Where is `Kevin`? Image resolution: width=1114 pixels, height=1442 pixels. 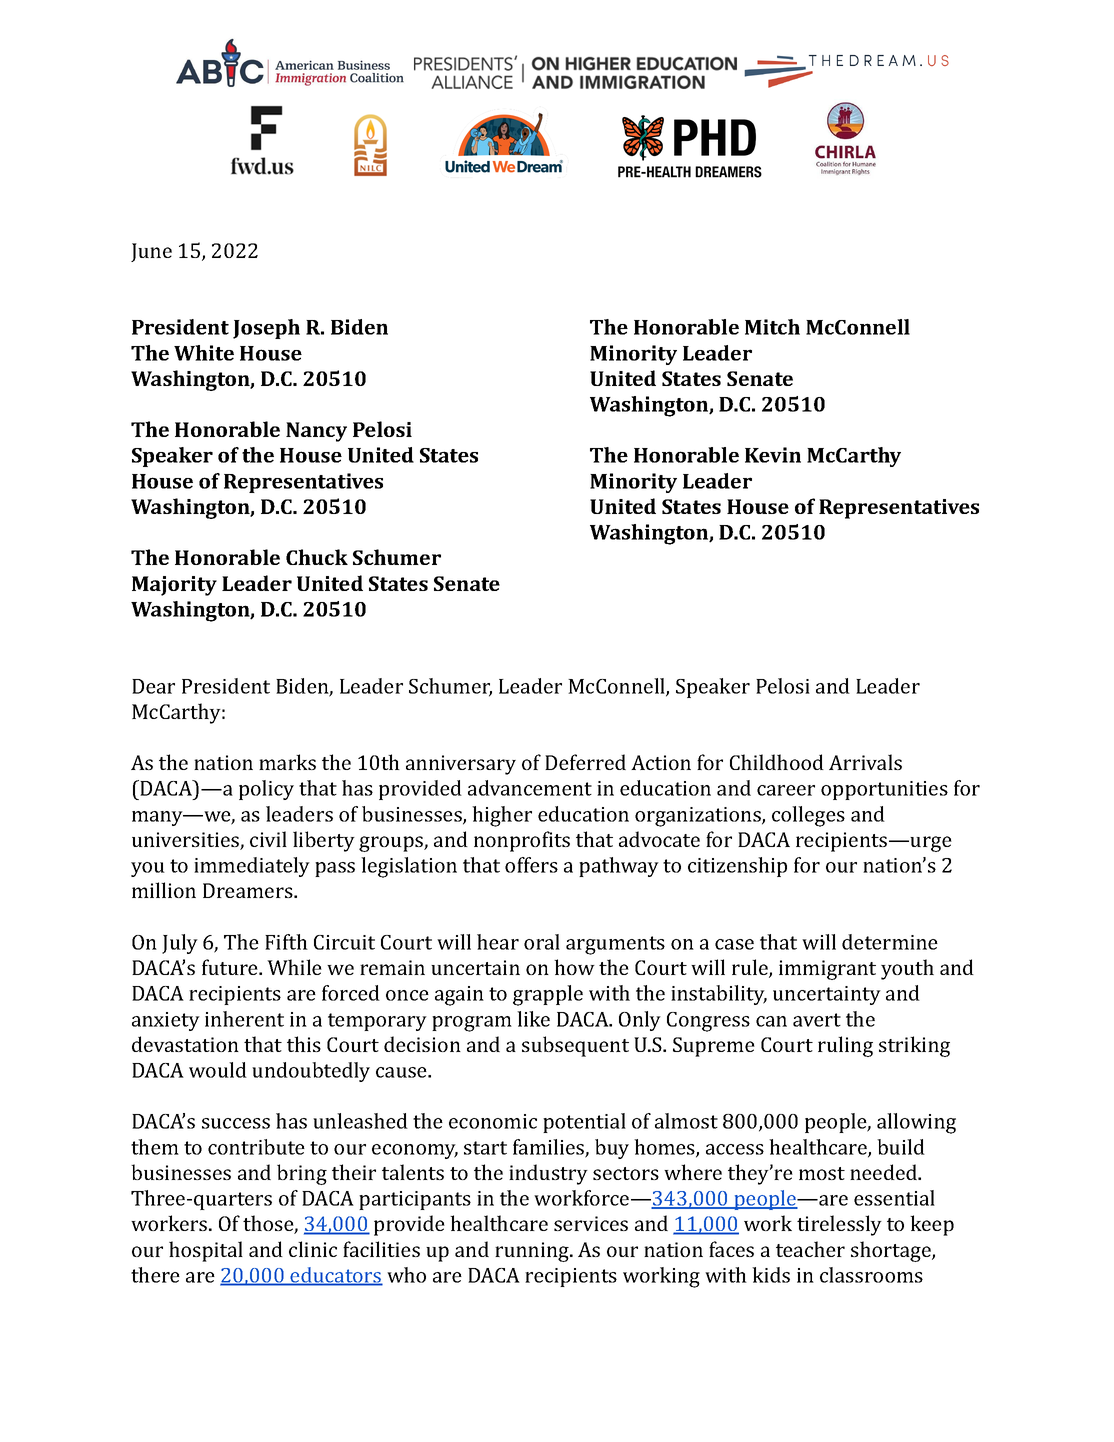
Kevin is located at coordinates (773, 455).
